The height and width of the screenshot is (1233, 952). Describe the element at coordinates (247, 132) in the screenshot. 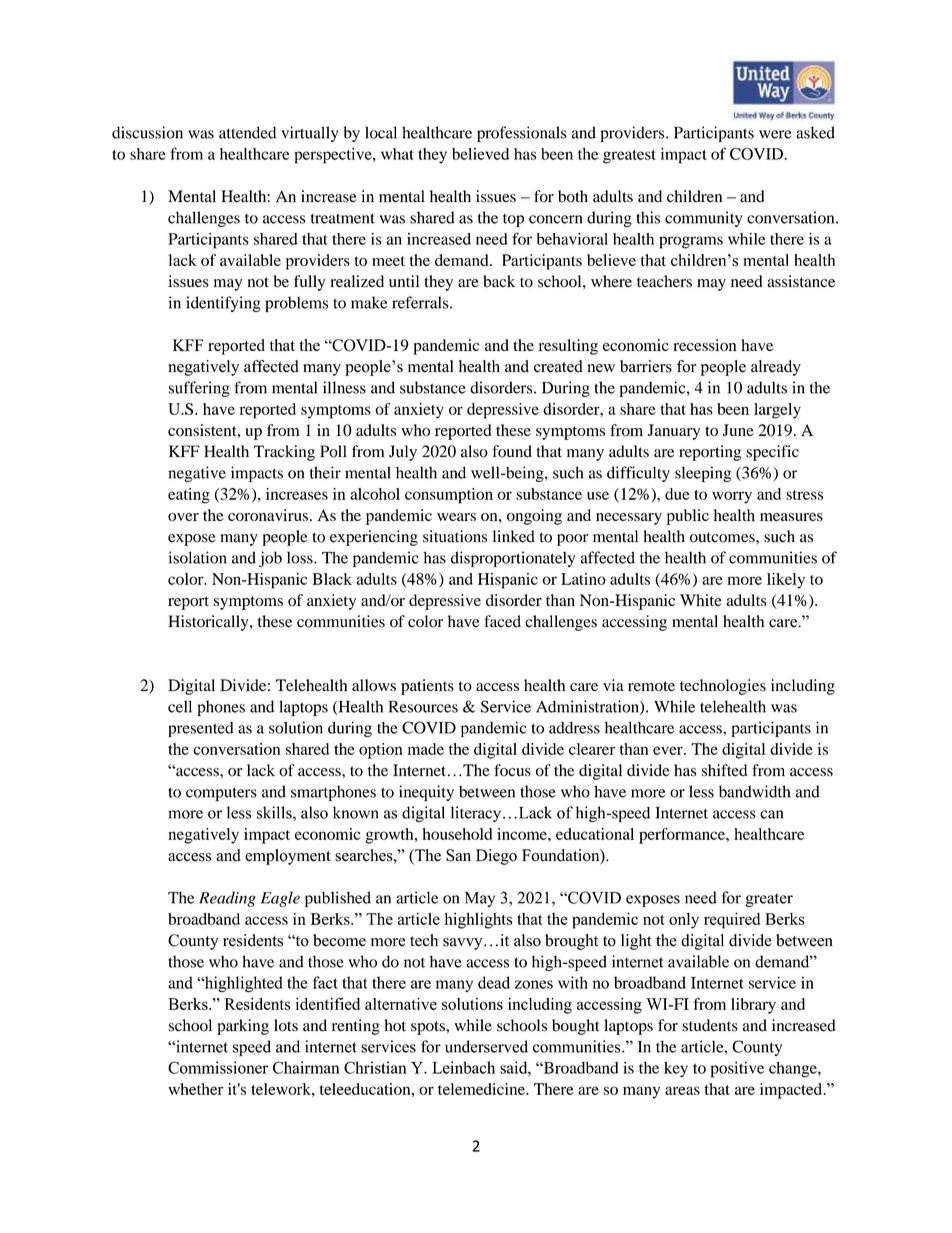

I see `attended` at that location.
